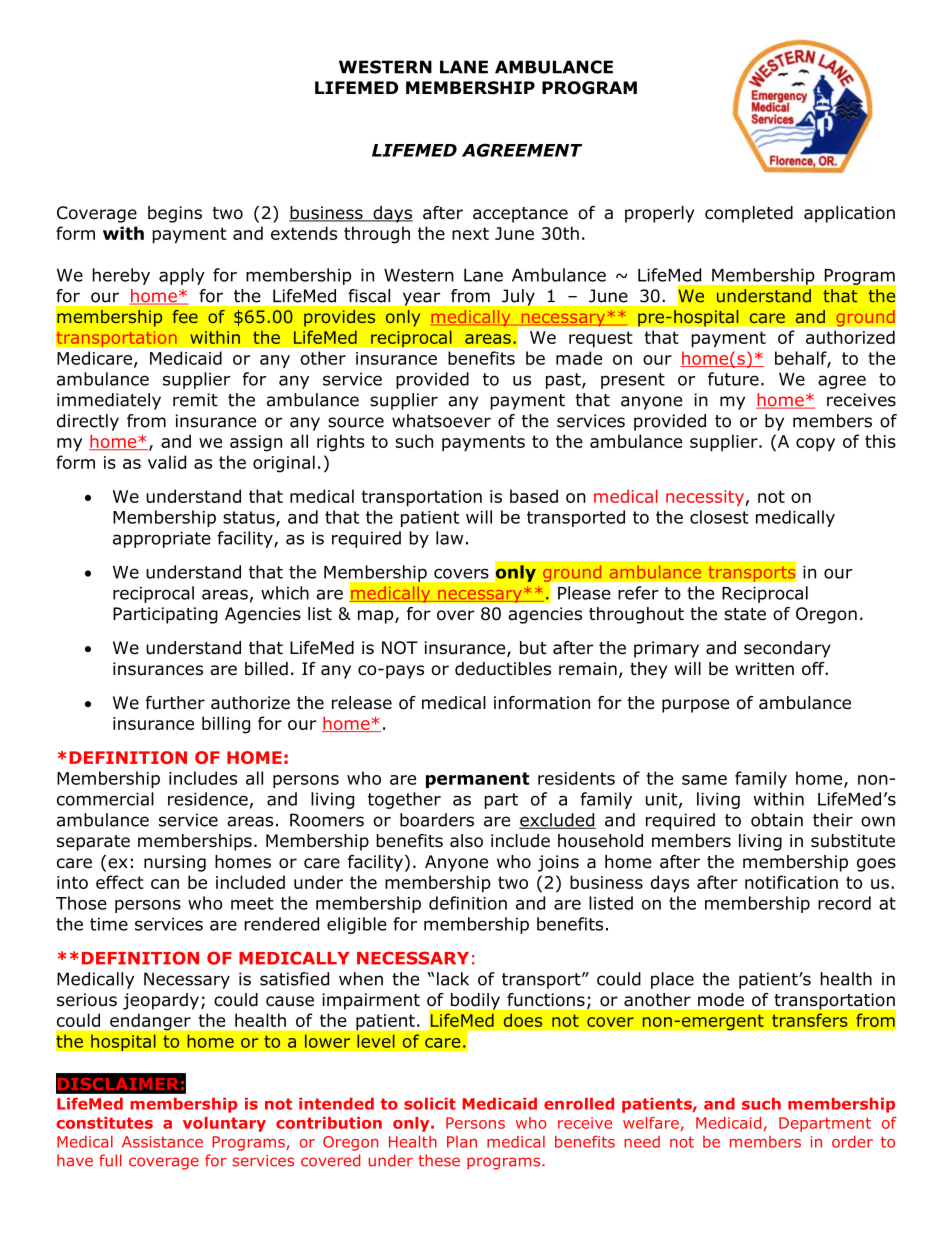  I want to click on completed, so click(749, 214).
